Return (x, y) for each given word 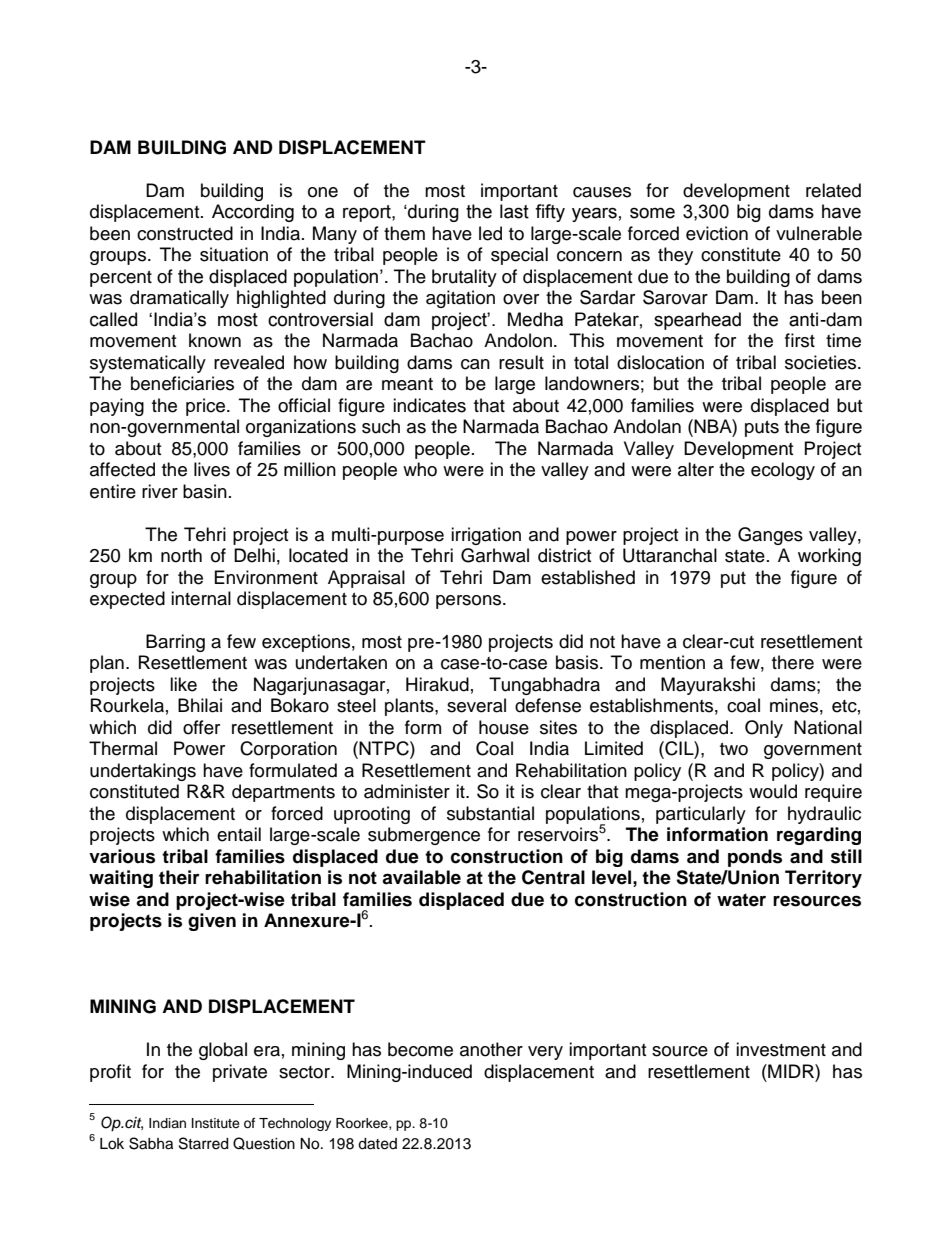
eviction (717, 233)
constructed (185, 233)
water (741, 900)
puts (762, 429)
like (183, 684)
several (476, 705)
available (421, 877)
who (420, 469)
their (179, 877)
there (793, 662)
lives (212, 469)
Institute (216, 1123)
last (514, 211)
